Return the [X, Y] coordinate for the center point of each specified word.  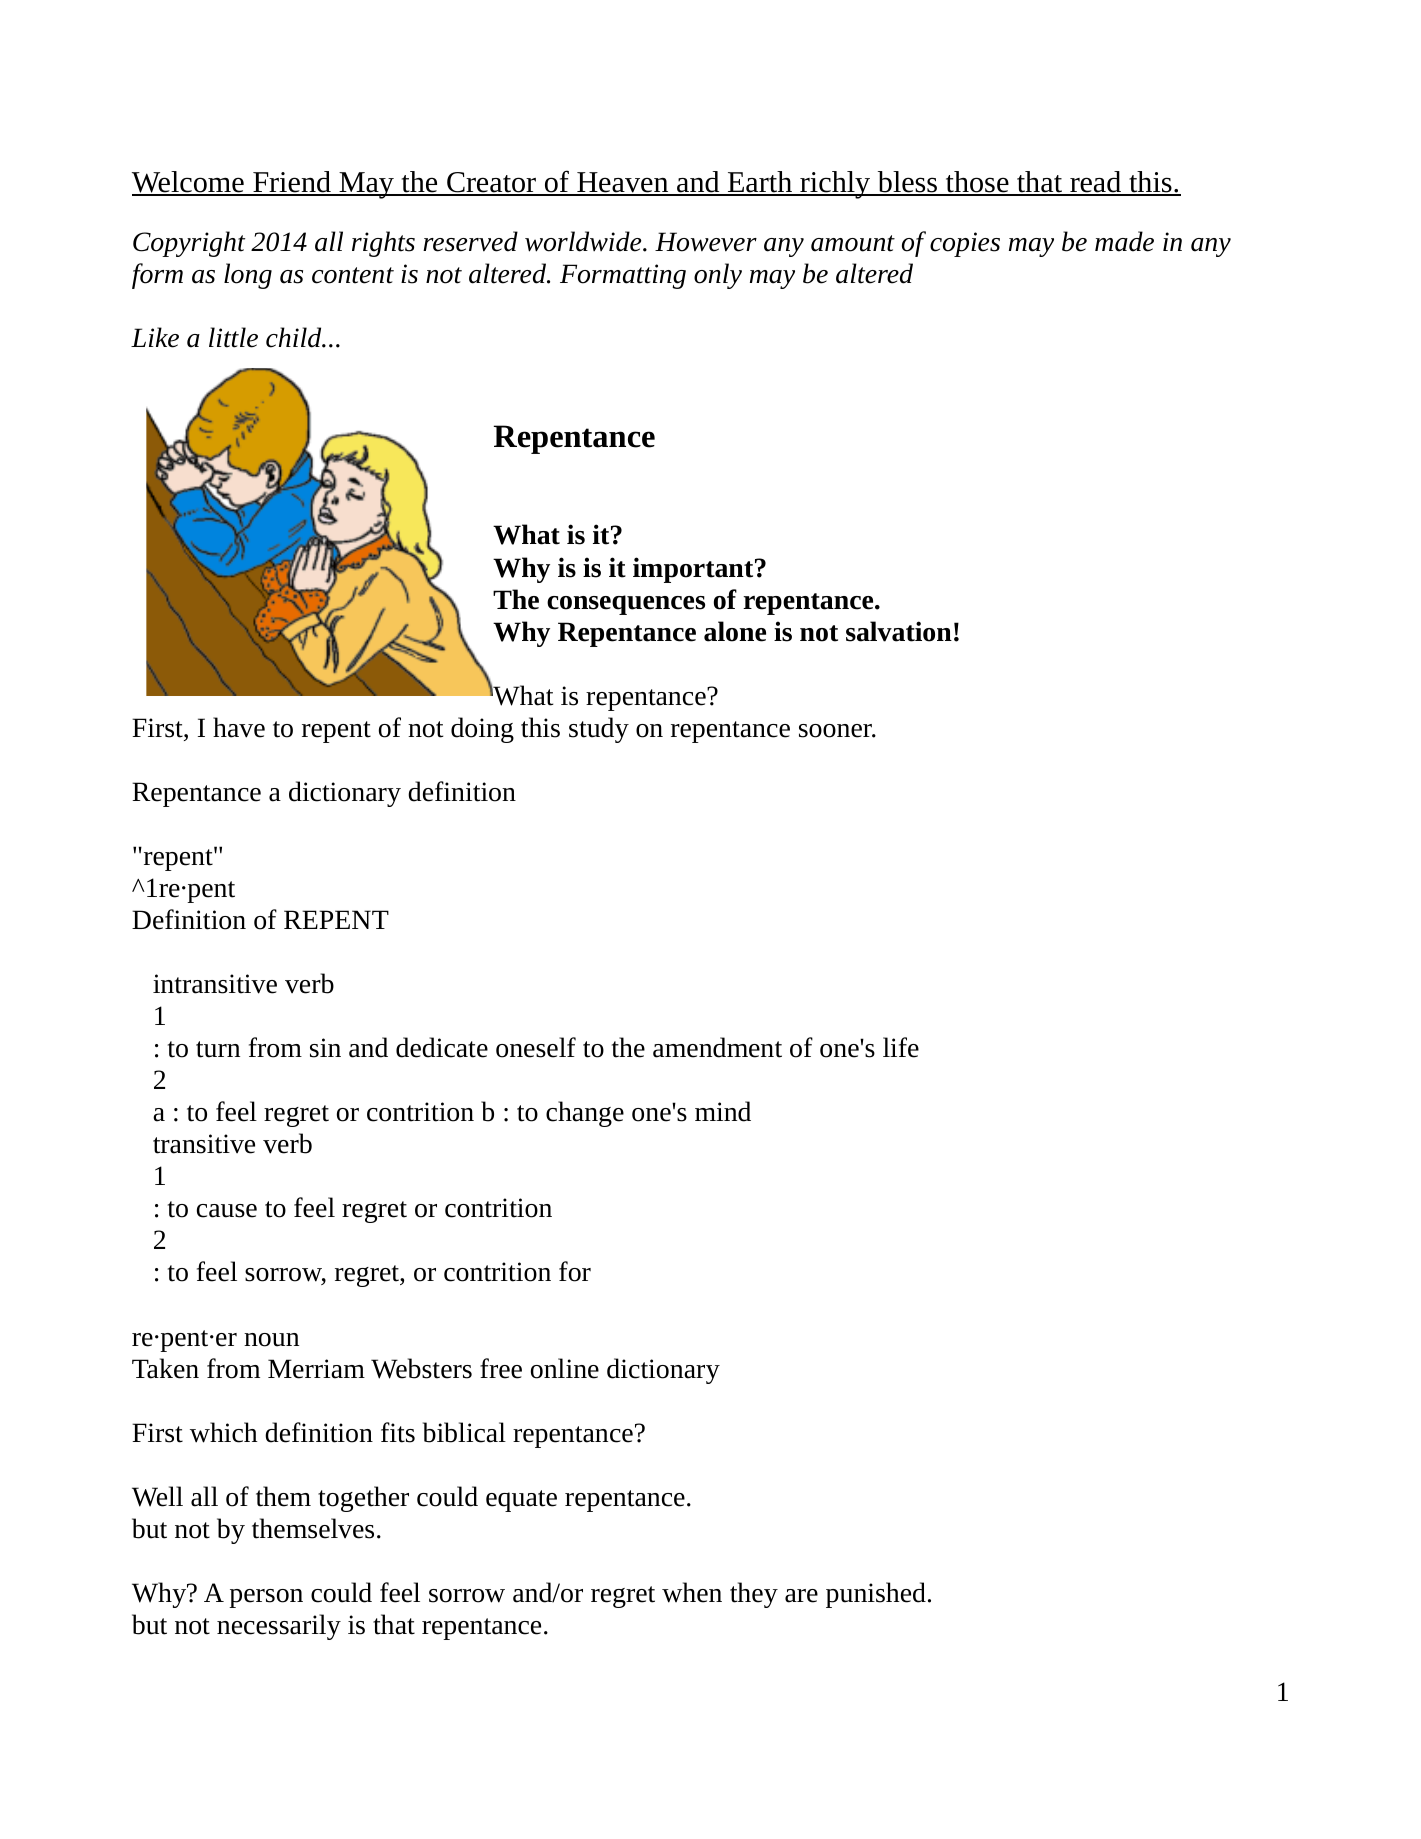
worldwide [584, 241]
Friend [292, 183]
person [266, 1598]
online [565, 1368]
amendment [717, 1047]
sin [325, 1048]
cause [227, 1211]
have [239, 727]
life [901, 1047]
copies [965, 244]
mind [723, 1111]
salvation [899, 631]
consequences [626, 605]
